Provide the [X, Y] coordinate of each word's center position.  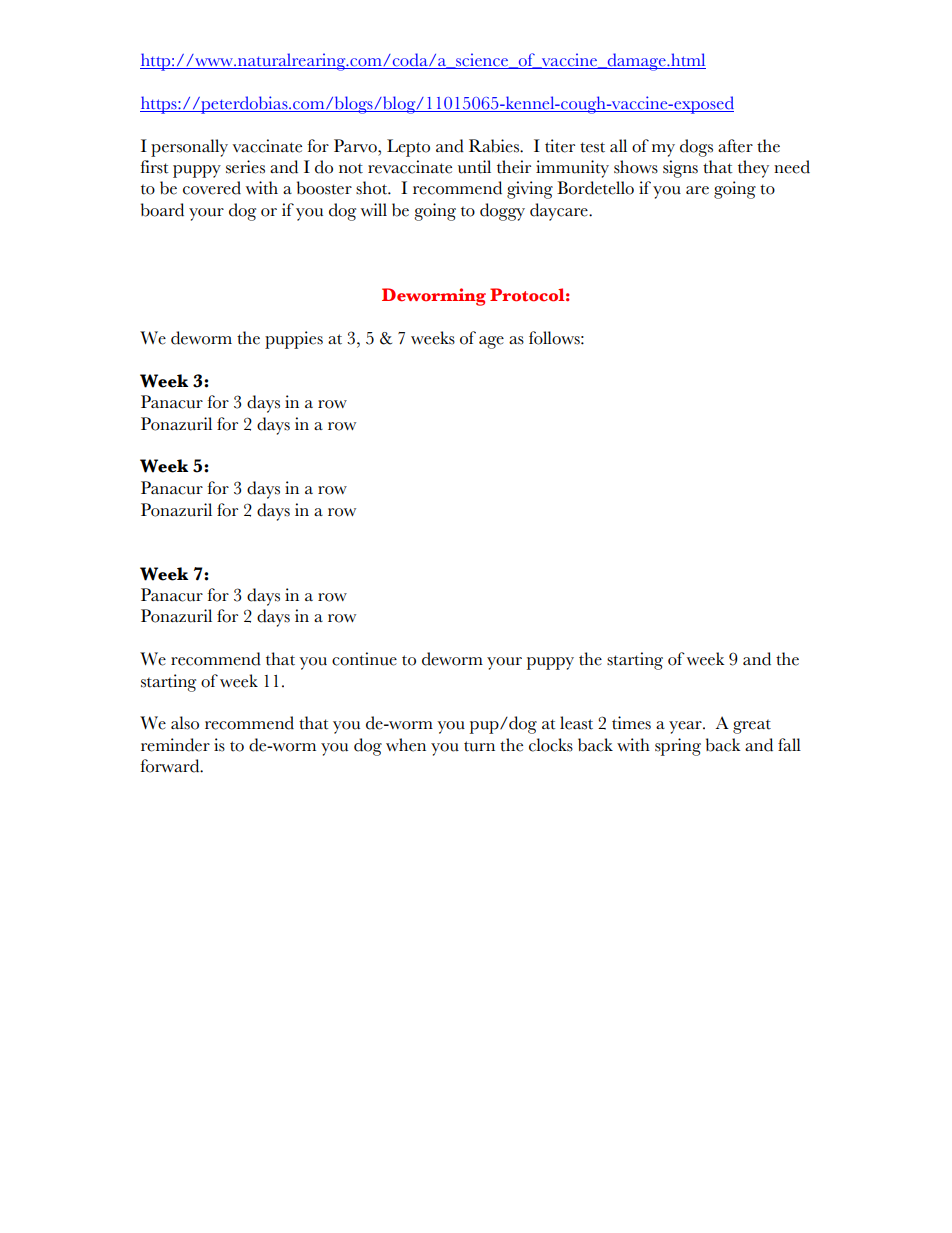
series [245, 167]
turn [479, 746]
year [686, 727]
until [474, 167]
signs [680, 169]
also [185, 723]
